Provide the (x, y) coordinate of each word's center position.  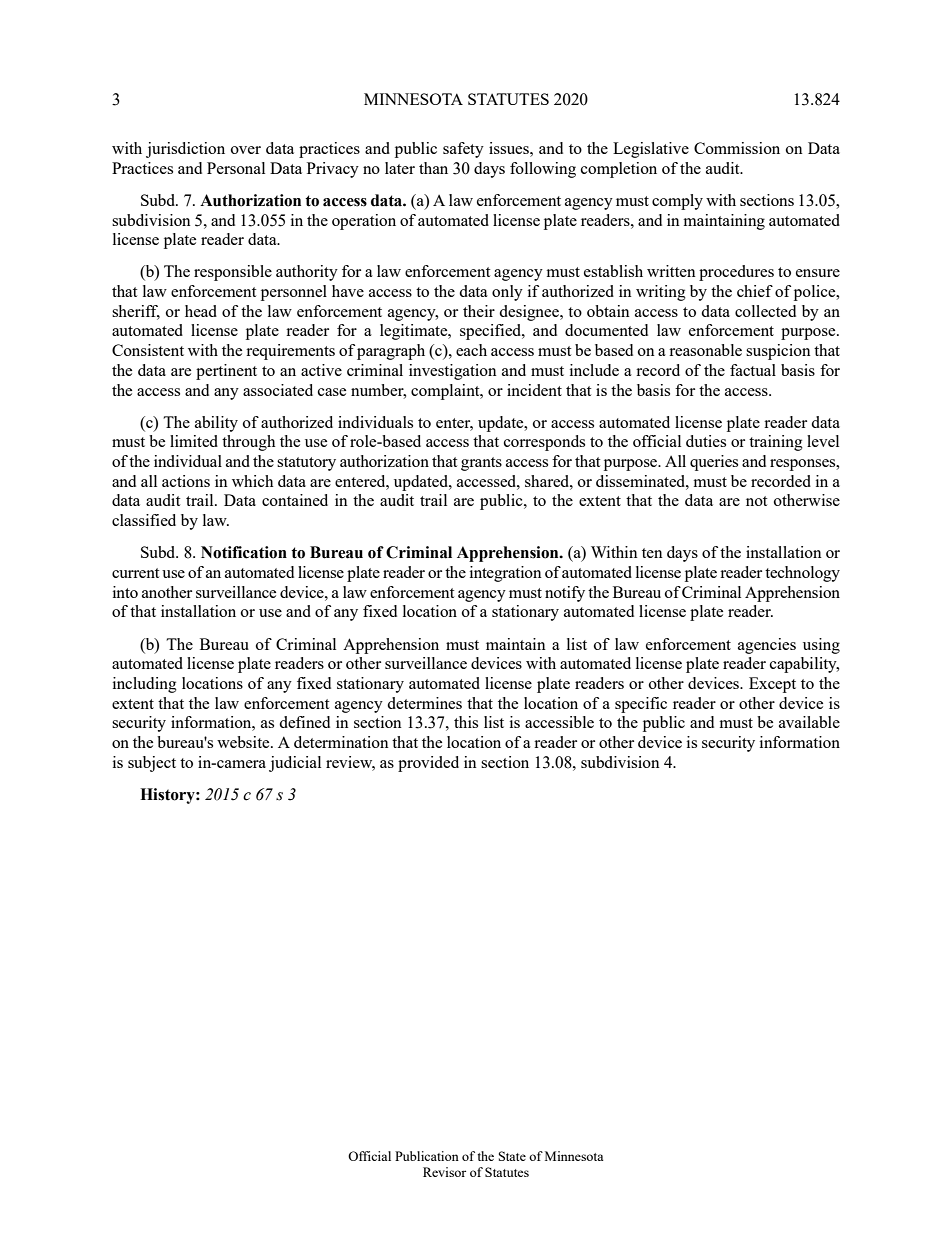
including (145, 685)
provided (428, 764)
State (512, 1156)
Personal (236, 168)
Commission (737, 148)
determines (424, 703)
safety (463, 150)
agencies (767, 646)
